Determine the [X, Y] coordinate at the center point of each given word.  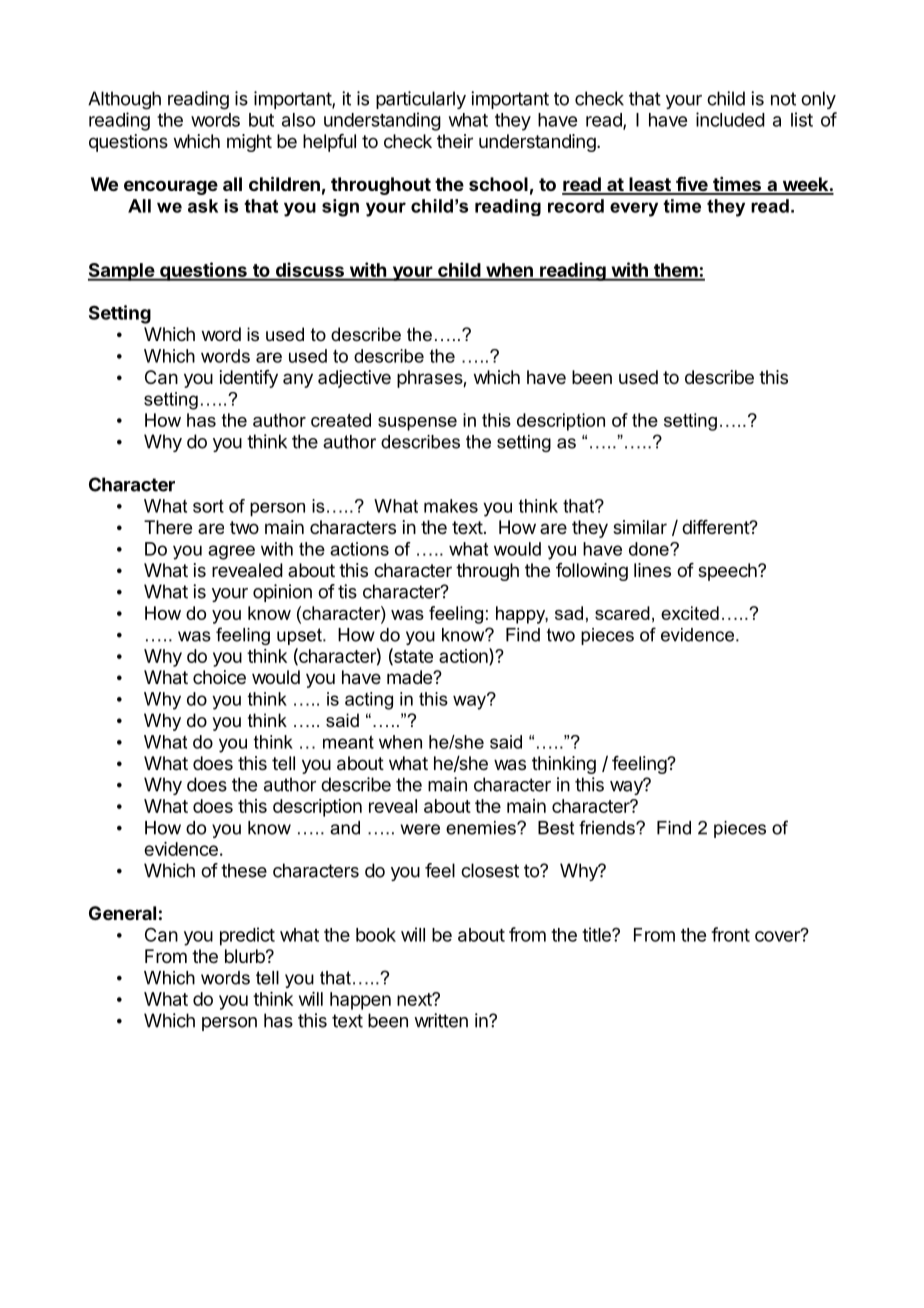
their [455, 141]
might [249, 143]
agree [231, 552]
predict [247, 936]
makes [451, 506]
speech [728, 572]
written [441, 1020]
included [730, 119]
